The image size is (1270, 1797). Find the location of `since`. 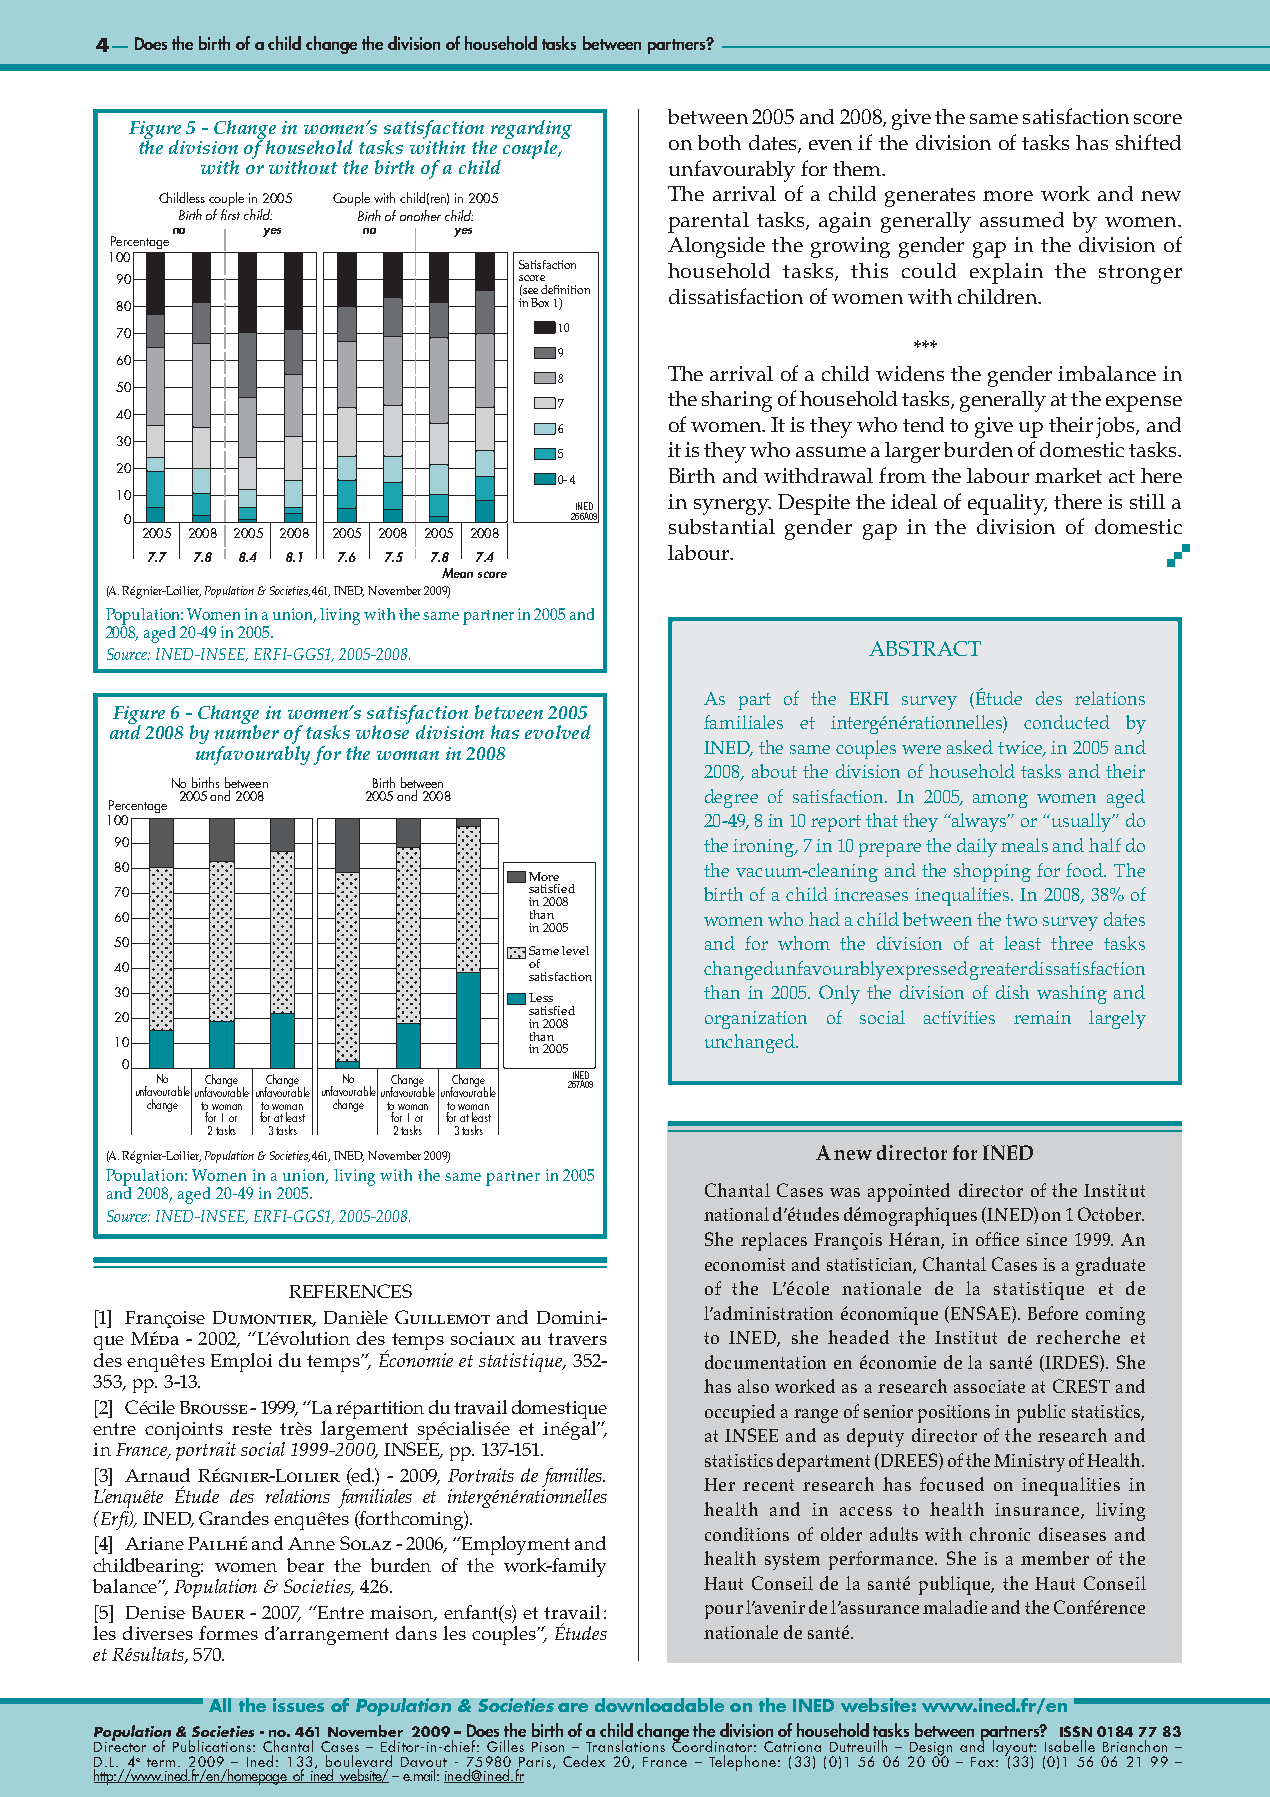

since is located at coordinates (1047, 1239).
